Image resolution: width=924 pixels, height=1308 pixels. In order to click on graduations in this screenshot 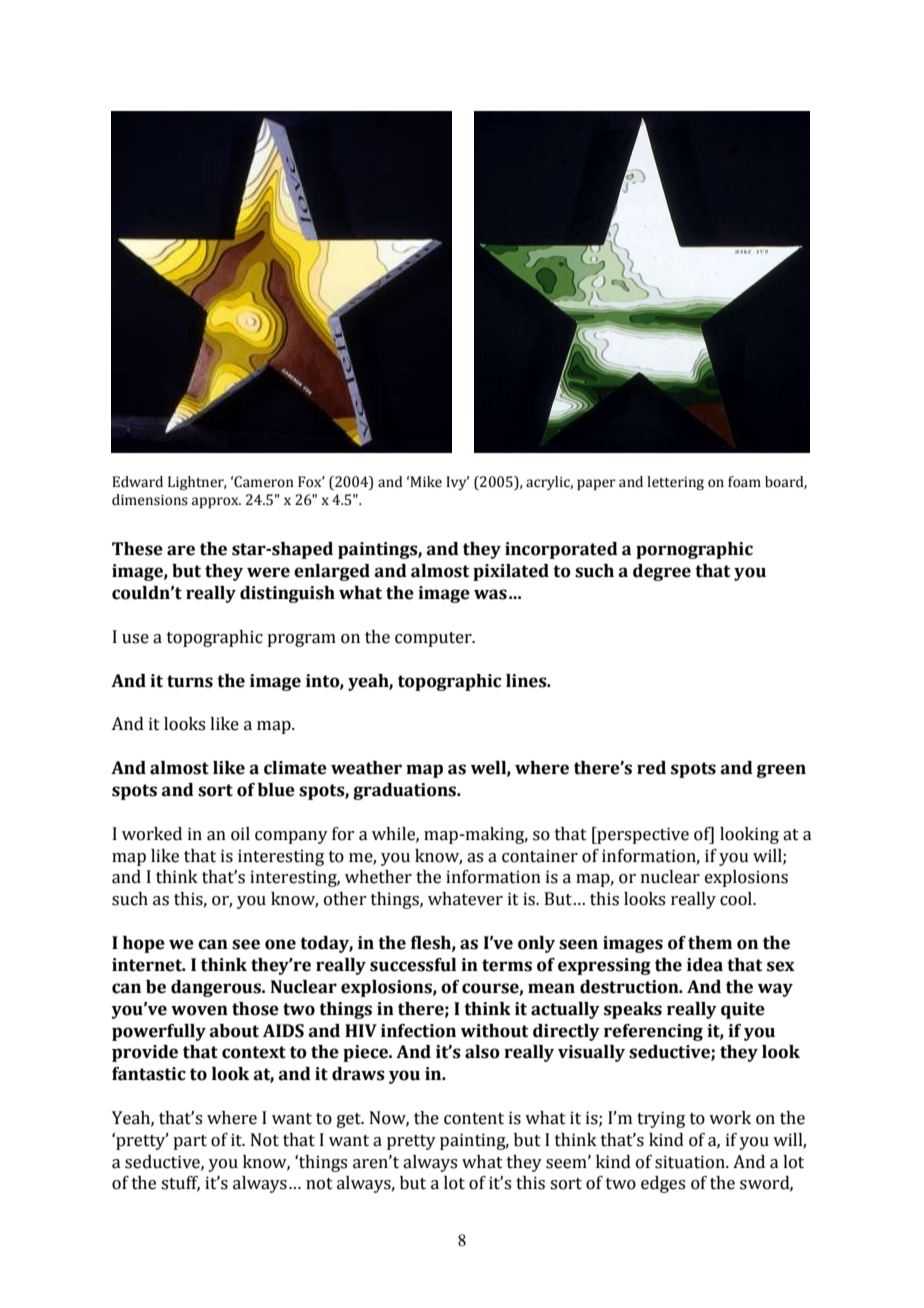, I will do `click(405, 791)`.
